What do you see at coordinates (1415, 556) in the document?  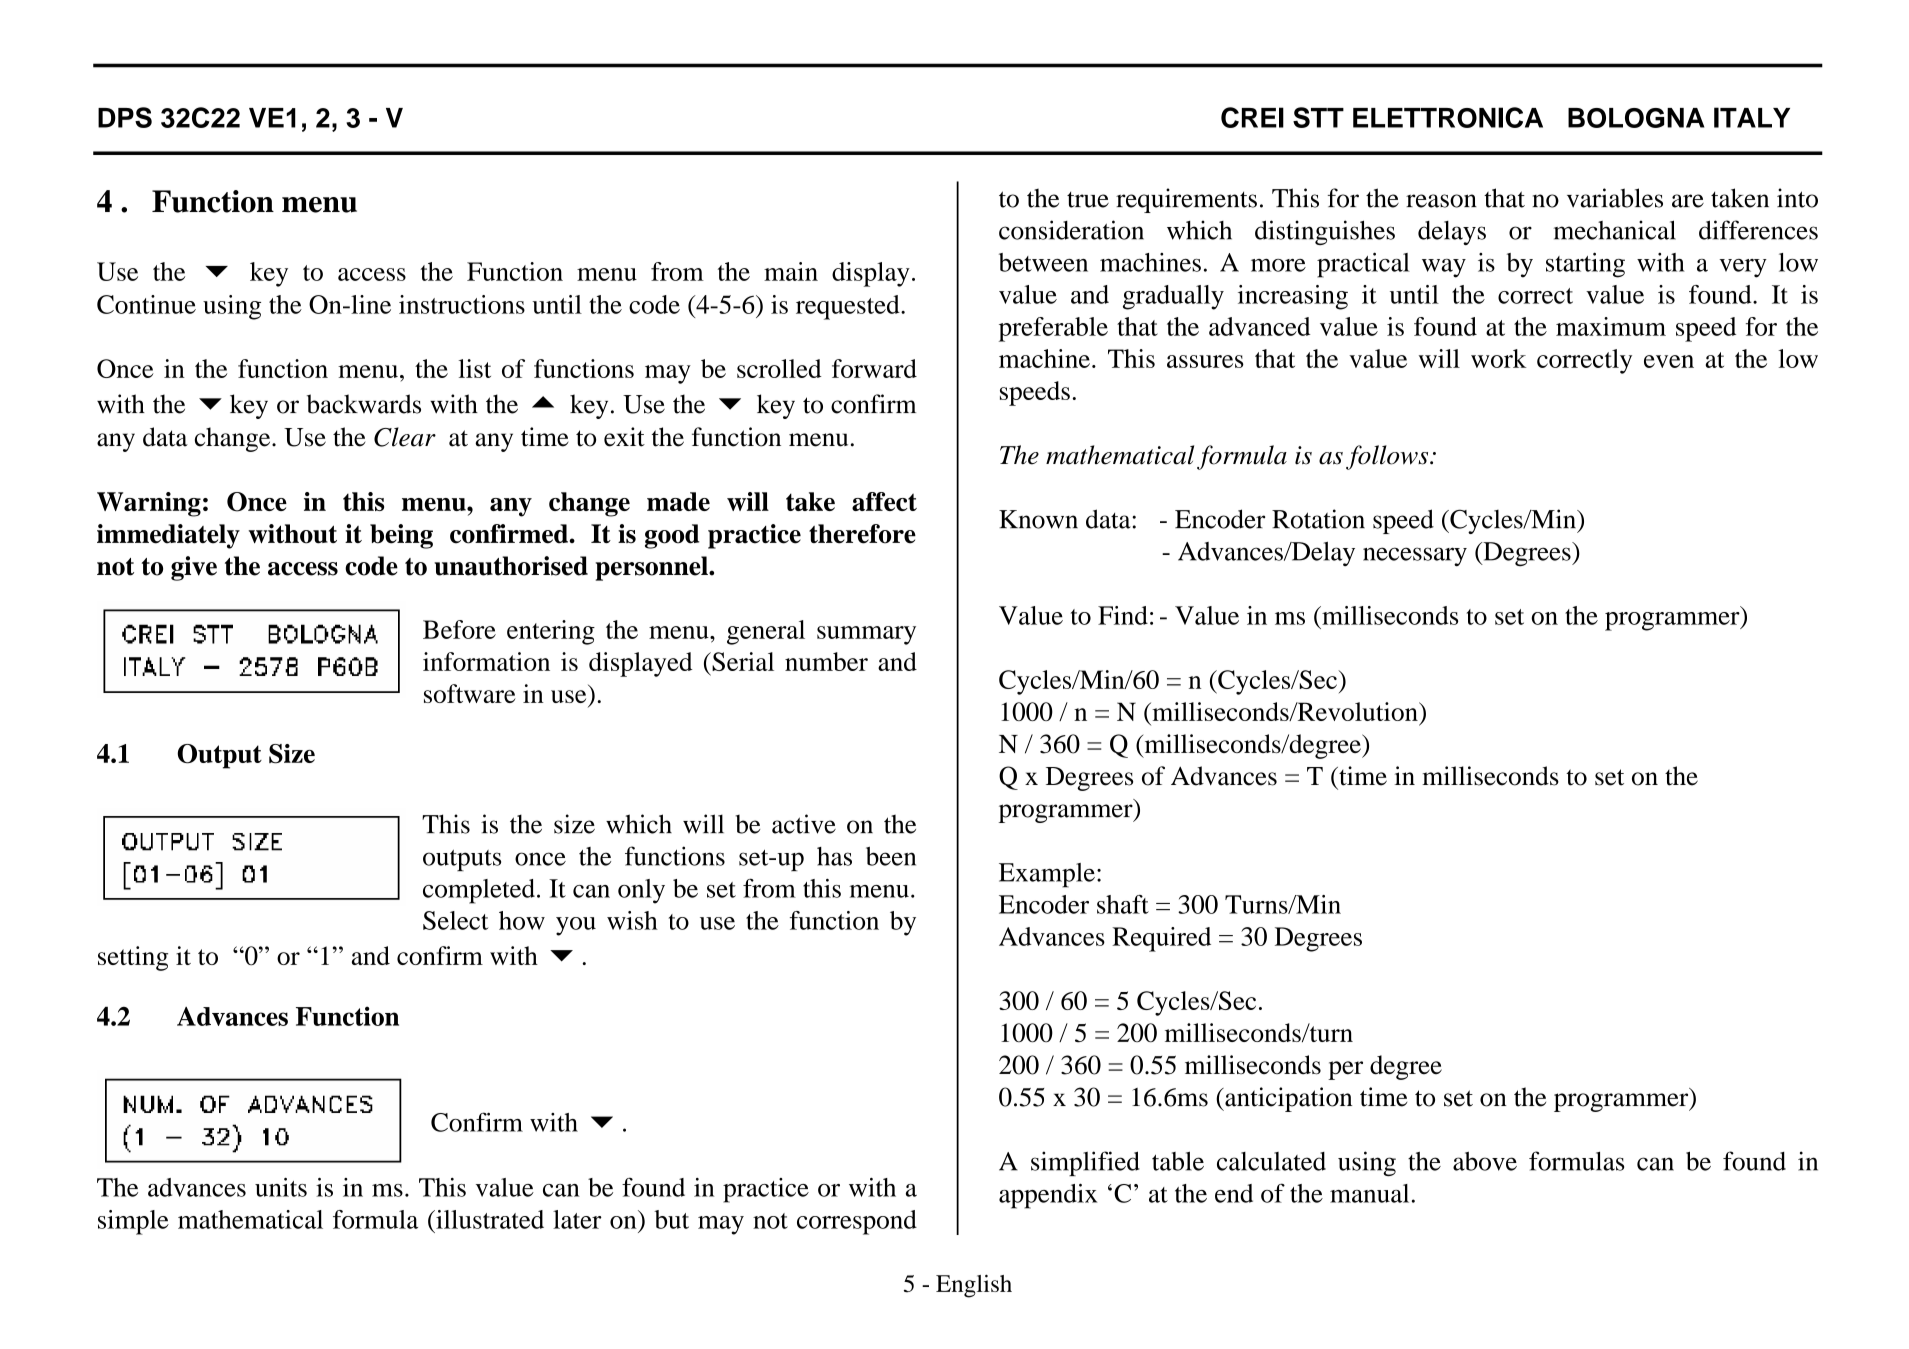 I see `necessary` at bounding box center [1415, 556].
